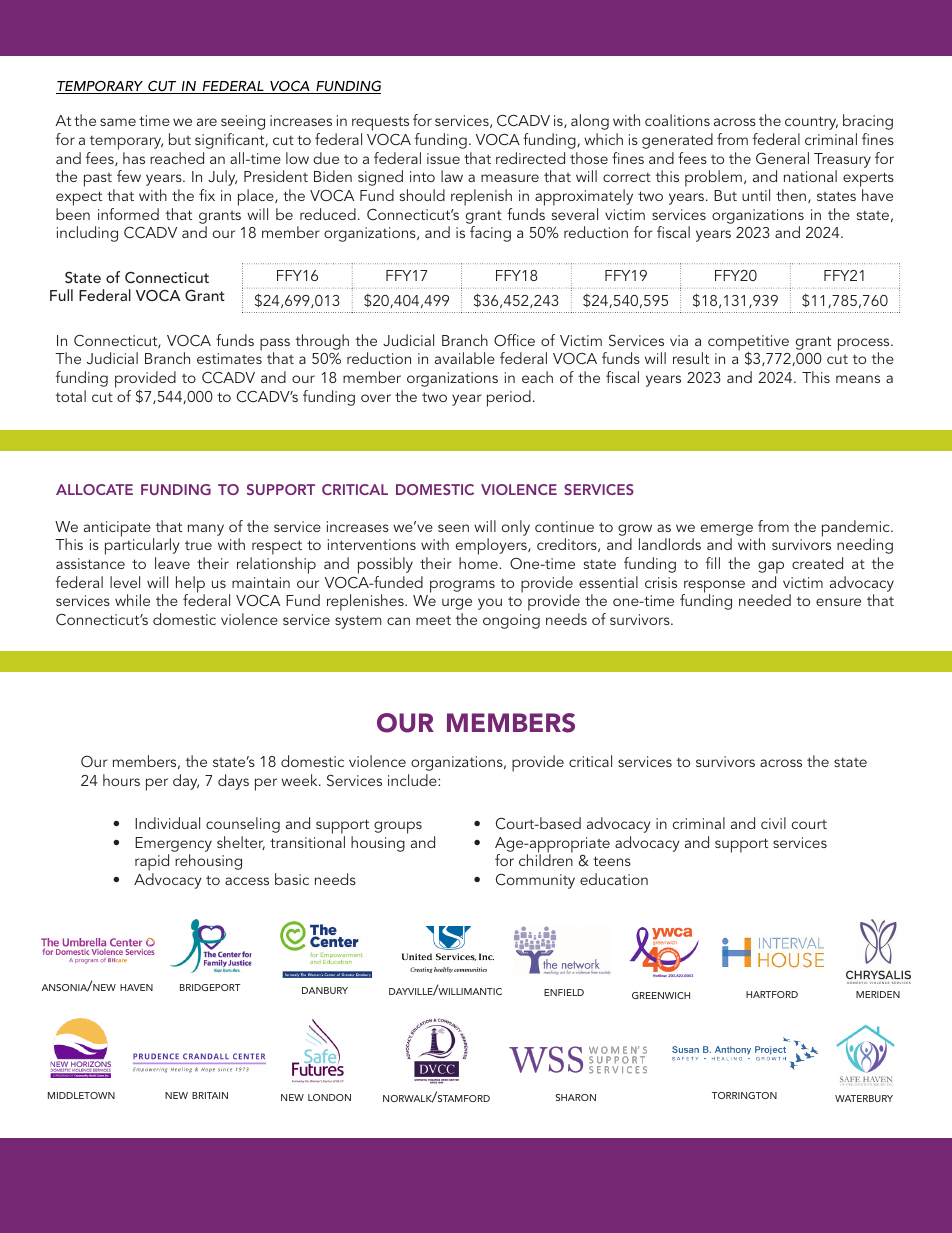 This screenshot has height=1233, width=952. I want to click on torrington, so click(744, 1095).
